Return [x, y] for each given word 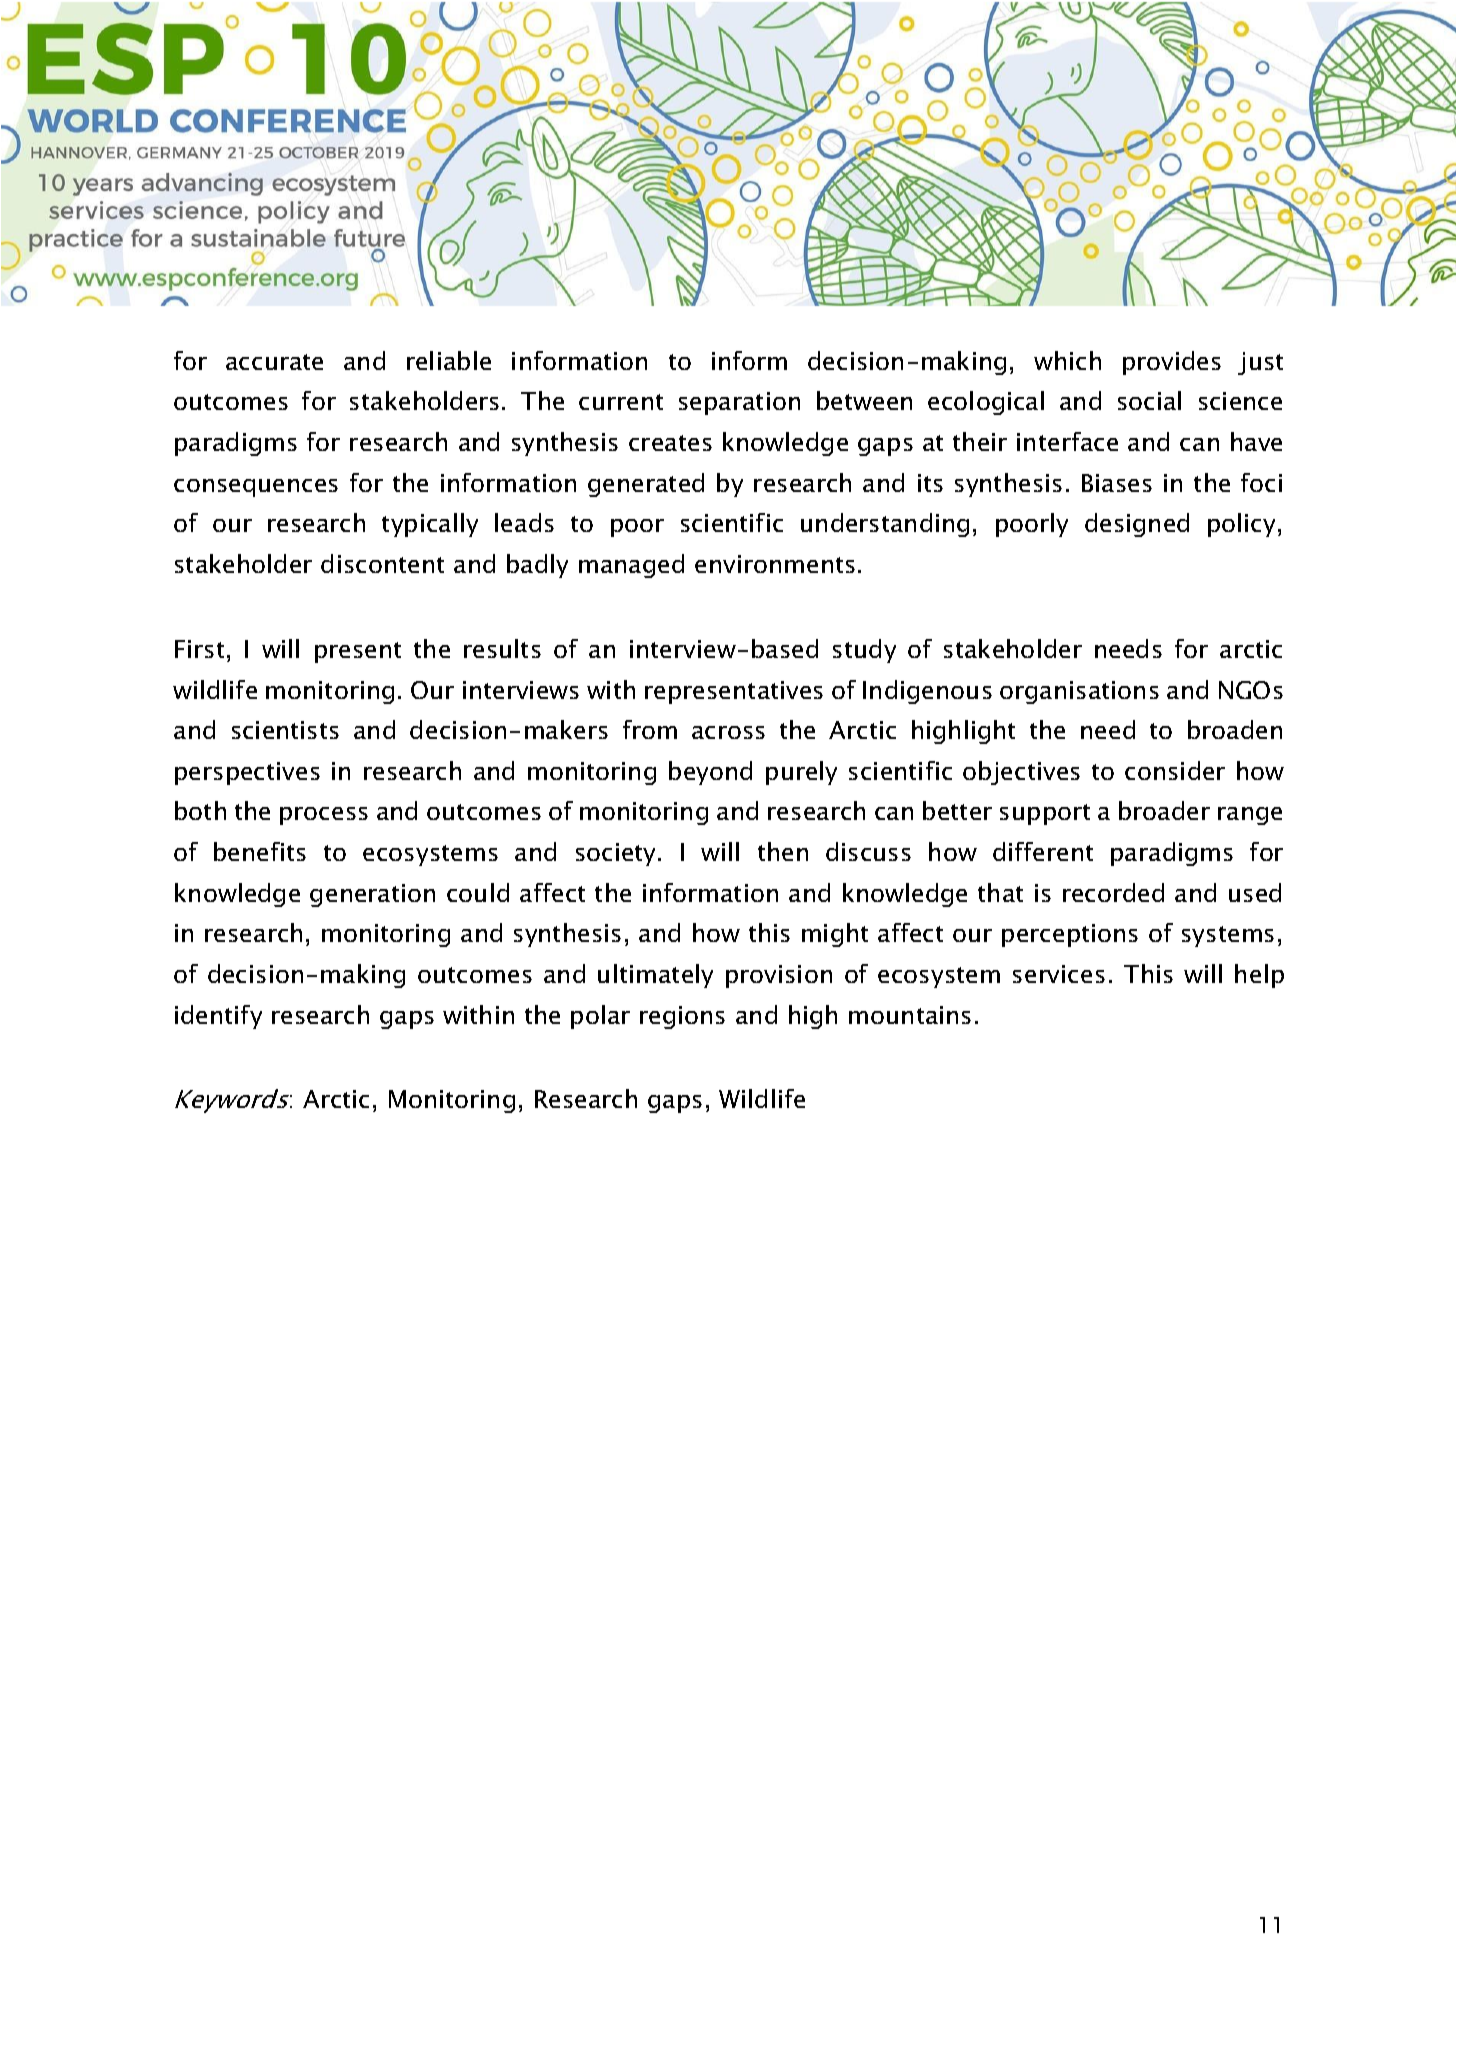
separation [739, 403]
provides [1172, 363]
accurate [274, 362]
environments [775, 564]
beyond [710, 773]
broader [1164, 810]
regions [682, 1017]
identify [218, 1017]
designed [1137, 525]
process [324, 816]
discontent [382, 563]
